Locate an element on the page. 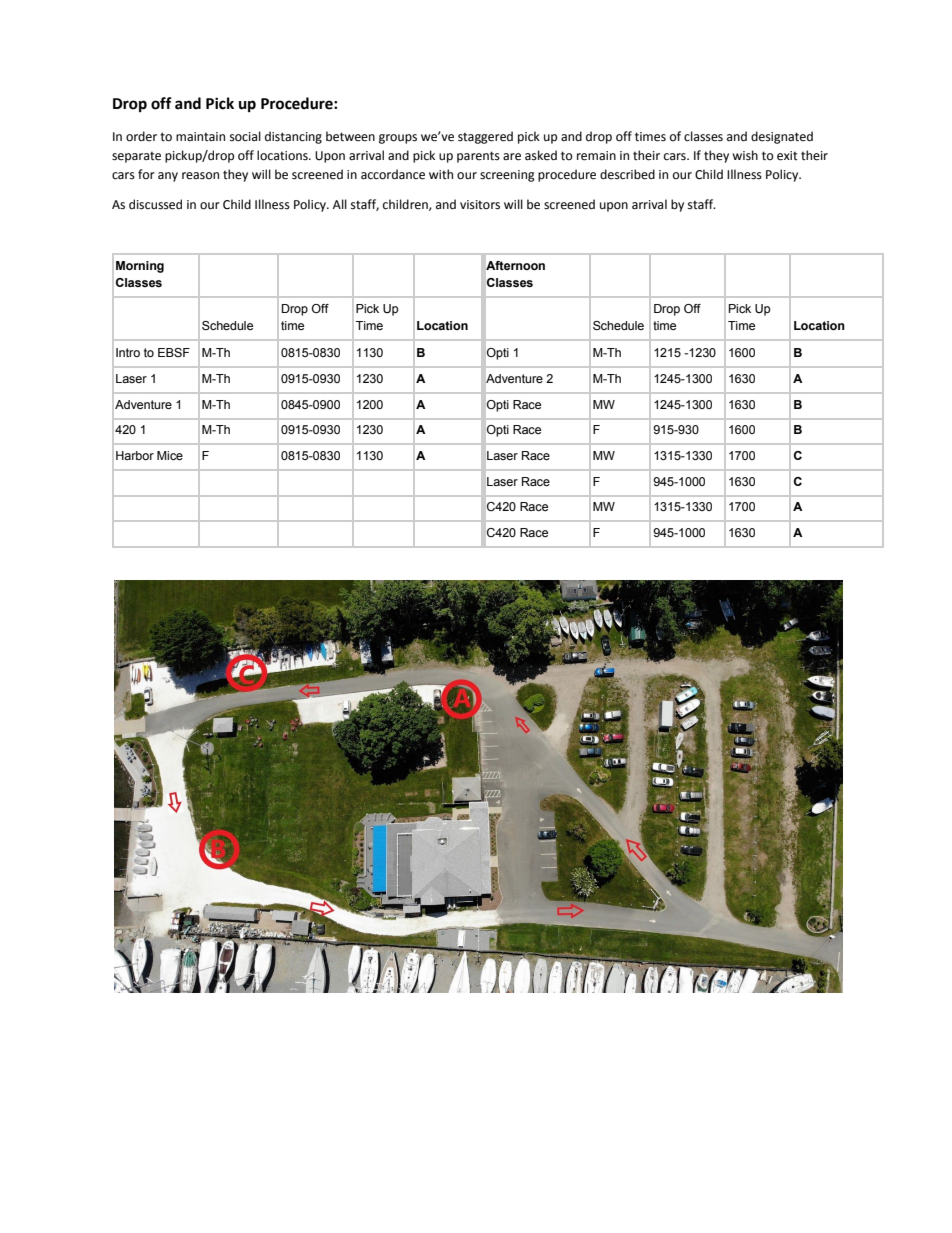  staggered is located at coordinates (485, 137).
